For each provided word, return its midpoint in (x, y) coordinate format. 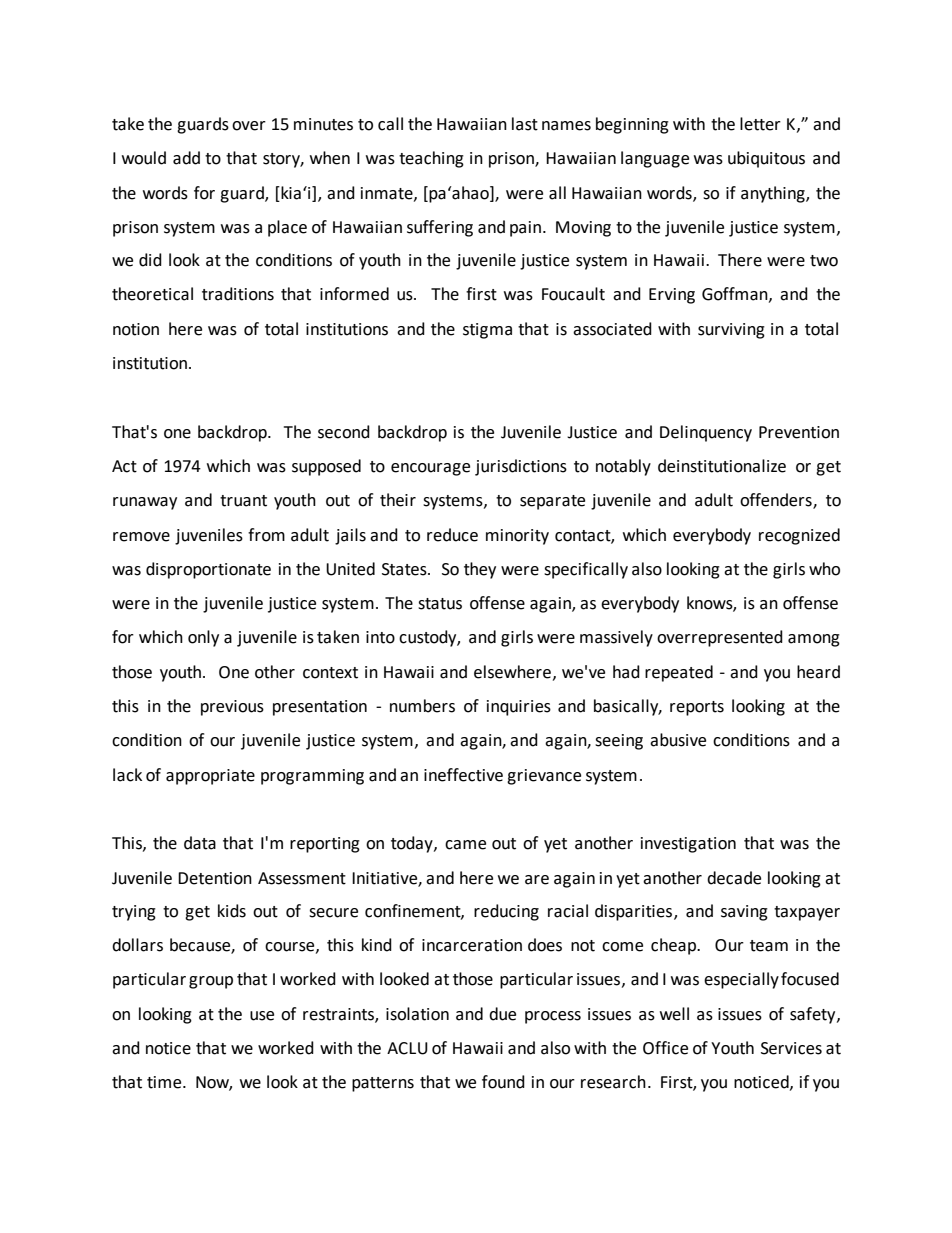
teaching (431, 159)
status (440, 604)
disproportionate (208, 570)
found (503, 1082)
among (814, 640)
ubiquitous (766, 159)
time (165, 1082)
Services (791, 1048)
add (186, 158)
